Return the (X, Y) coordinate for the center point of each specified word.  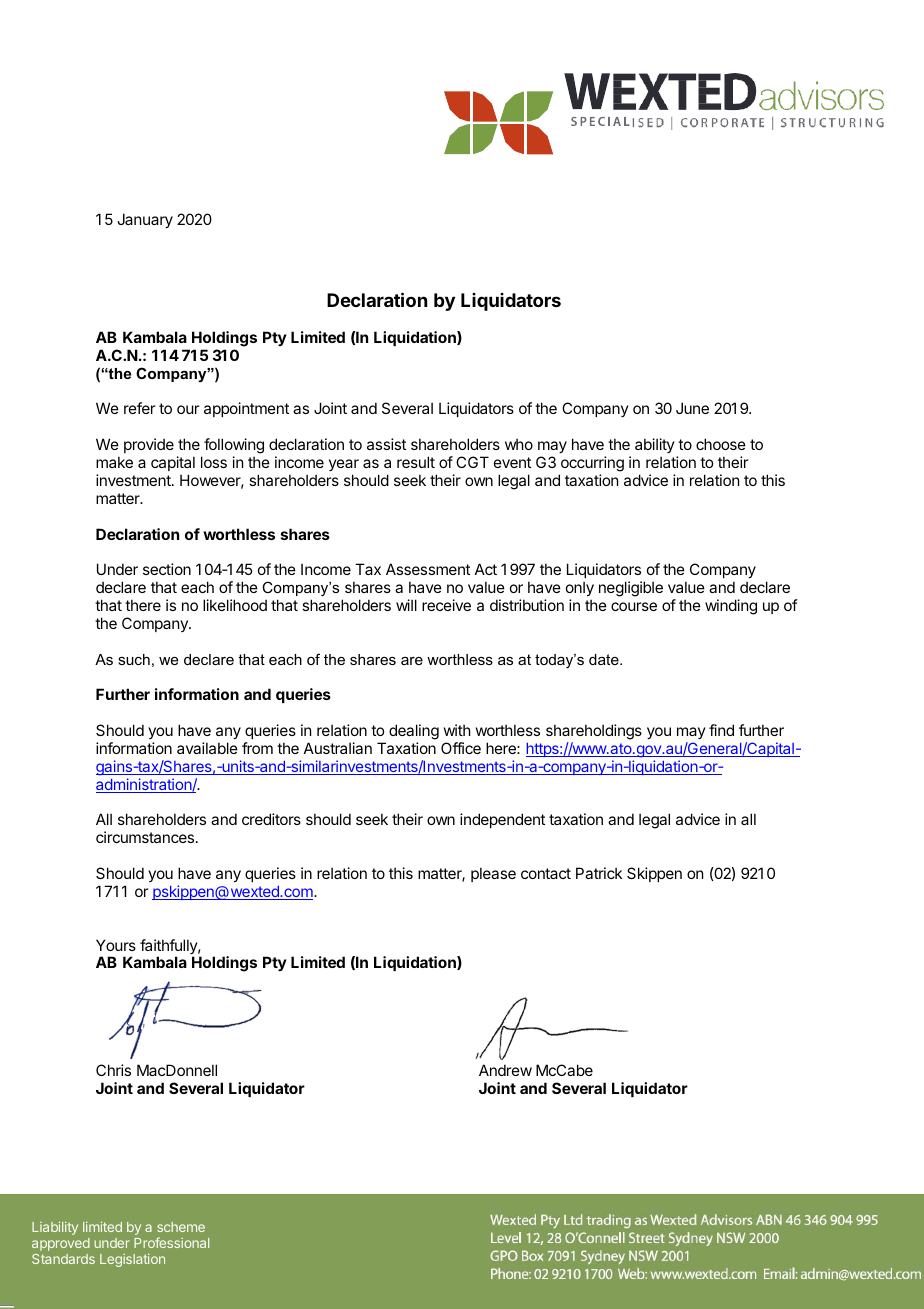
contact (546, 873)
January (145, 220)
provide (149, 445)
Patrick (599, 873)
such (134, 659)
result (416, 462)
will (406, 605)
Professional (171, 1242)
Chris (113, 1070)
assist (386, 444)
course (634, 606)
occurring (592, 464)
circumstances (146, 837)
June (692, 408)
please (493, 874)
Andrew (505, 1070)
